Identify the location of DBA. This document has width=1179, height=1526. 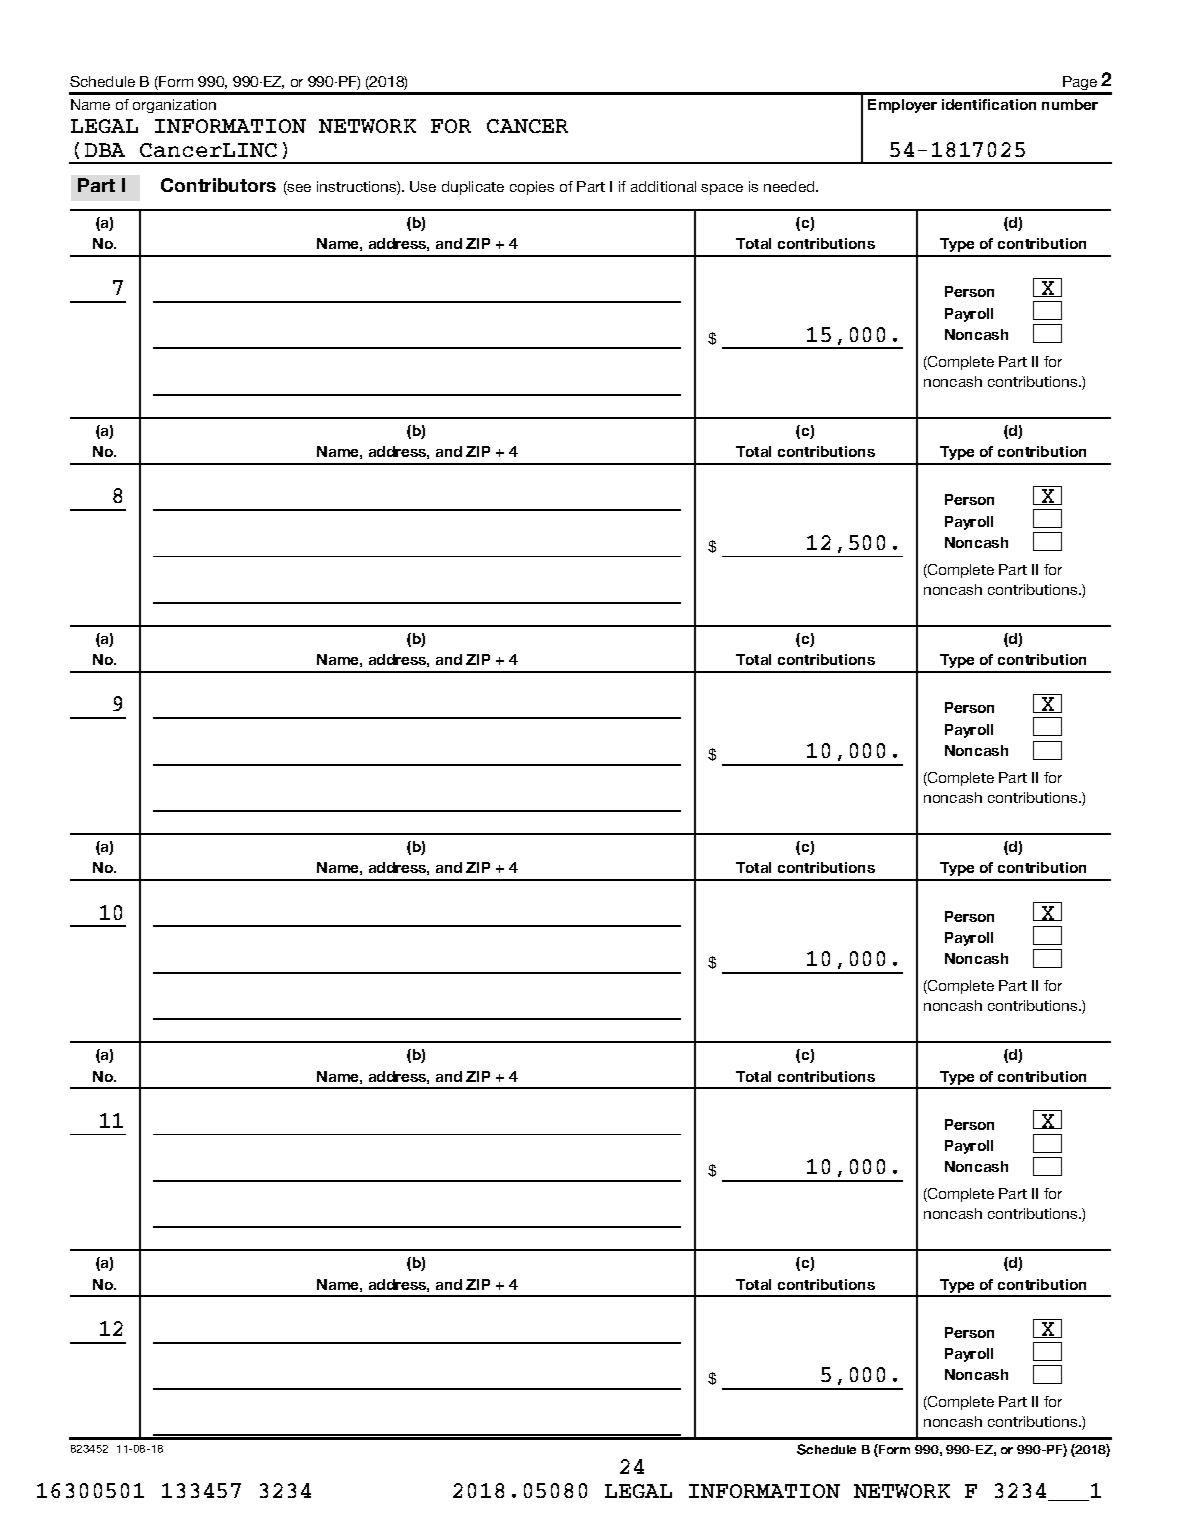
(105, 150).
